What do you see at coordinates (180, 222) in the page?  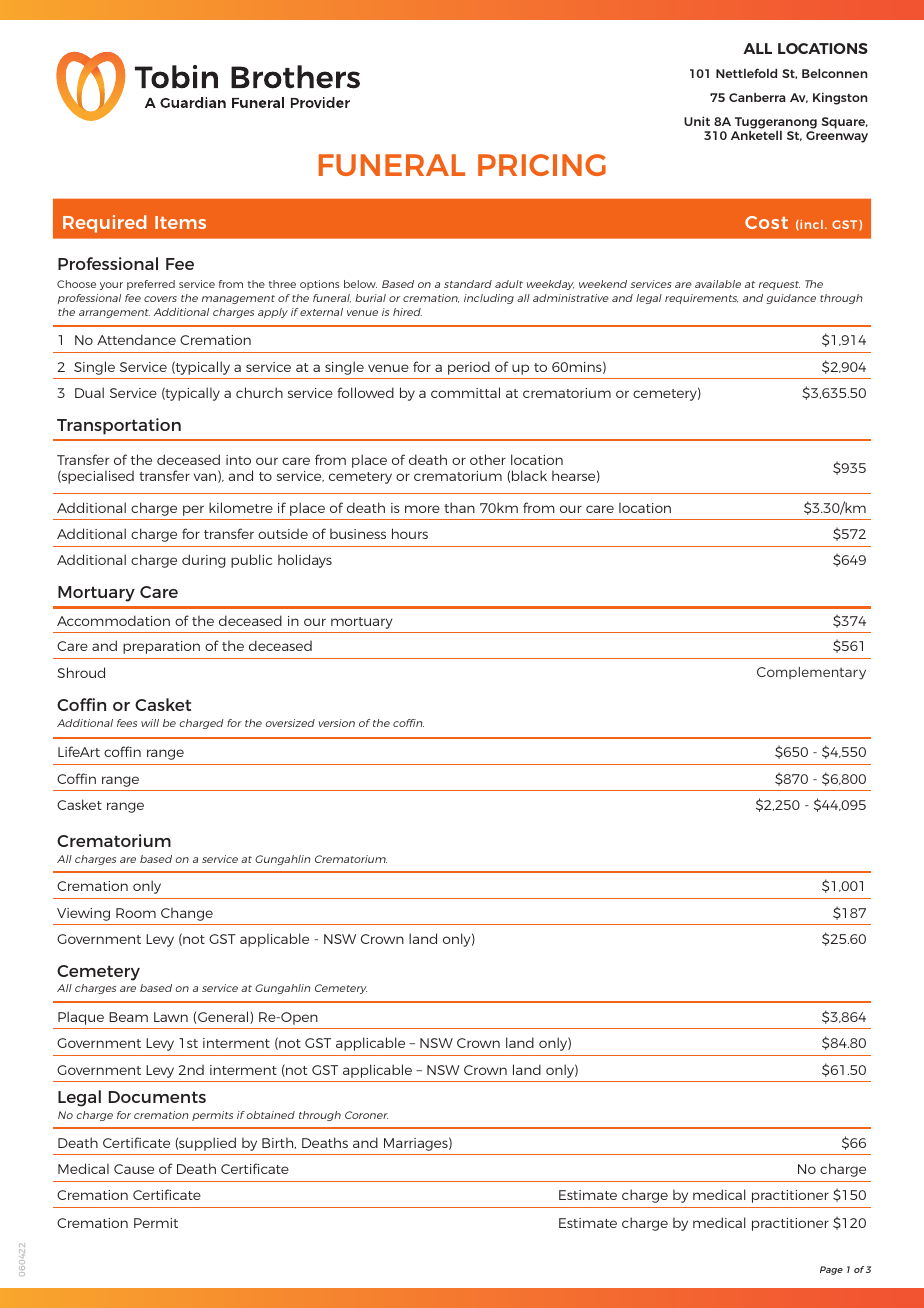 I see `Items` at bounding box center [180, 222].
